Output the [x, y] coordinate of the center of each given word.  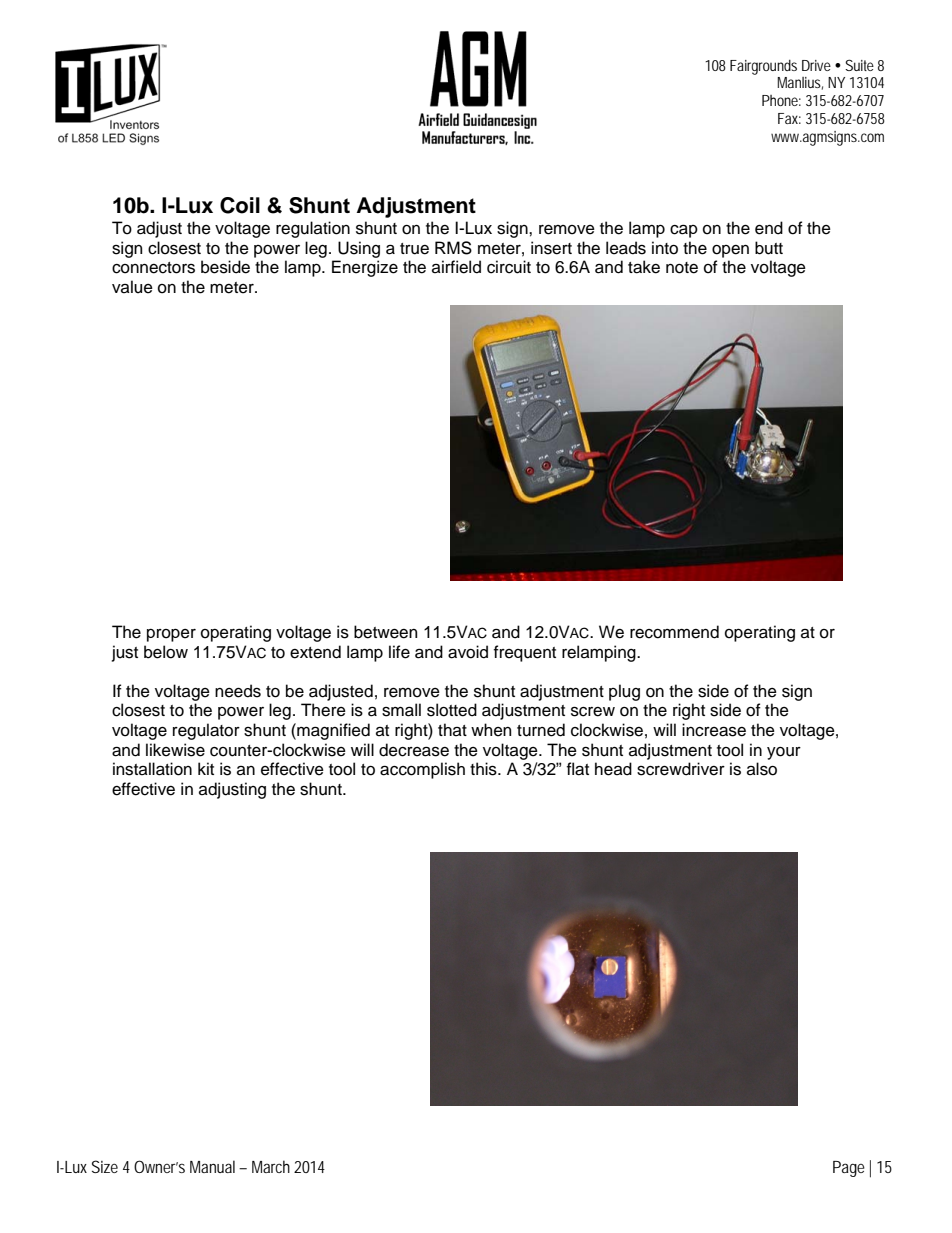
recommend [674, 632]
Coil [240, 205]
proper [171, 635]
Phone [780, 100]
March [271, 1166]
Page [849, 1169]
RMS [453, 248]
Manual [212, 1166]
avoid [468, 652]
